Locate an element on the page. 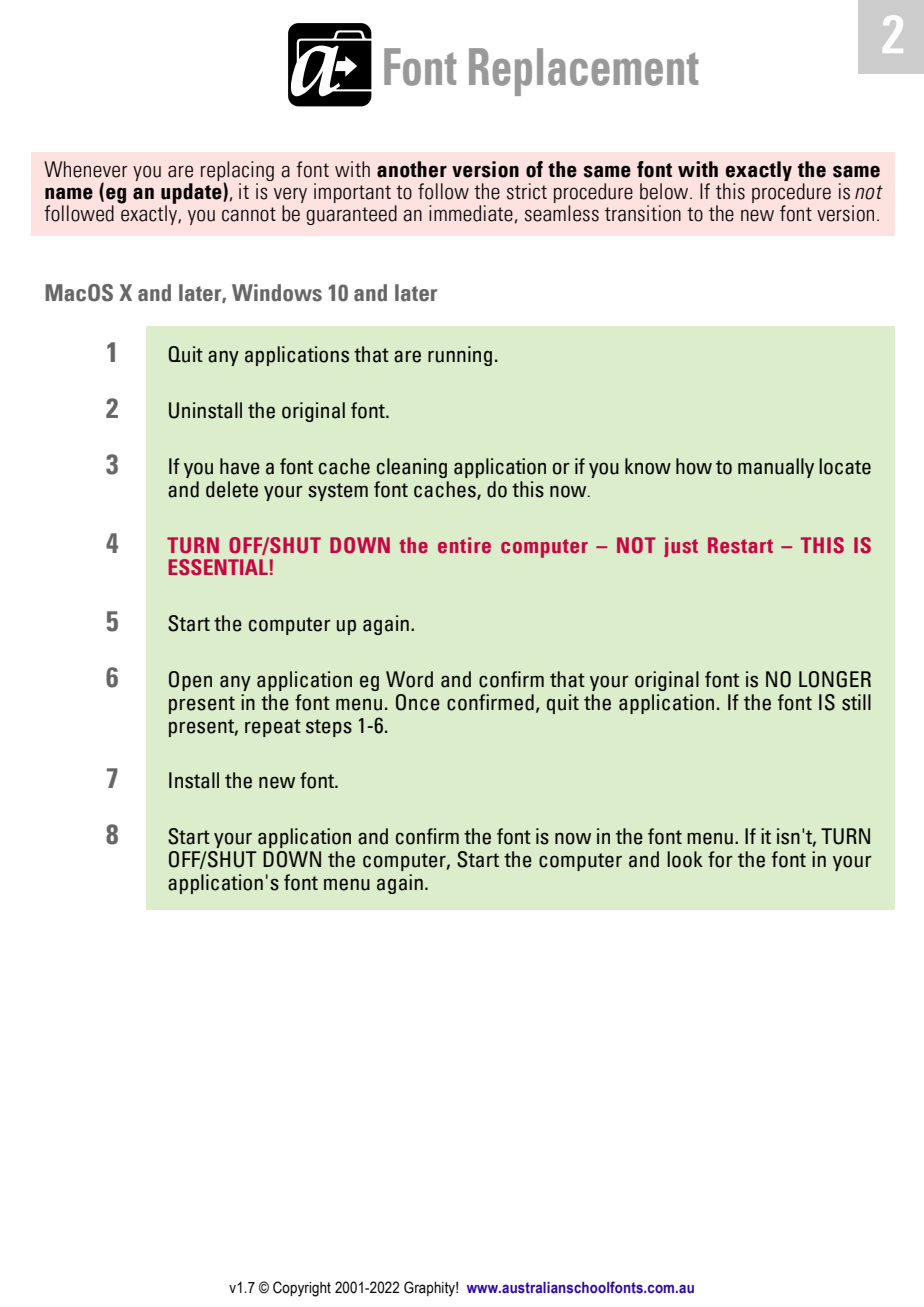  manually is located at coordinates (776, 468).
